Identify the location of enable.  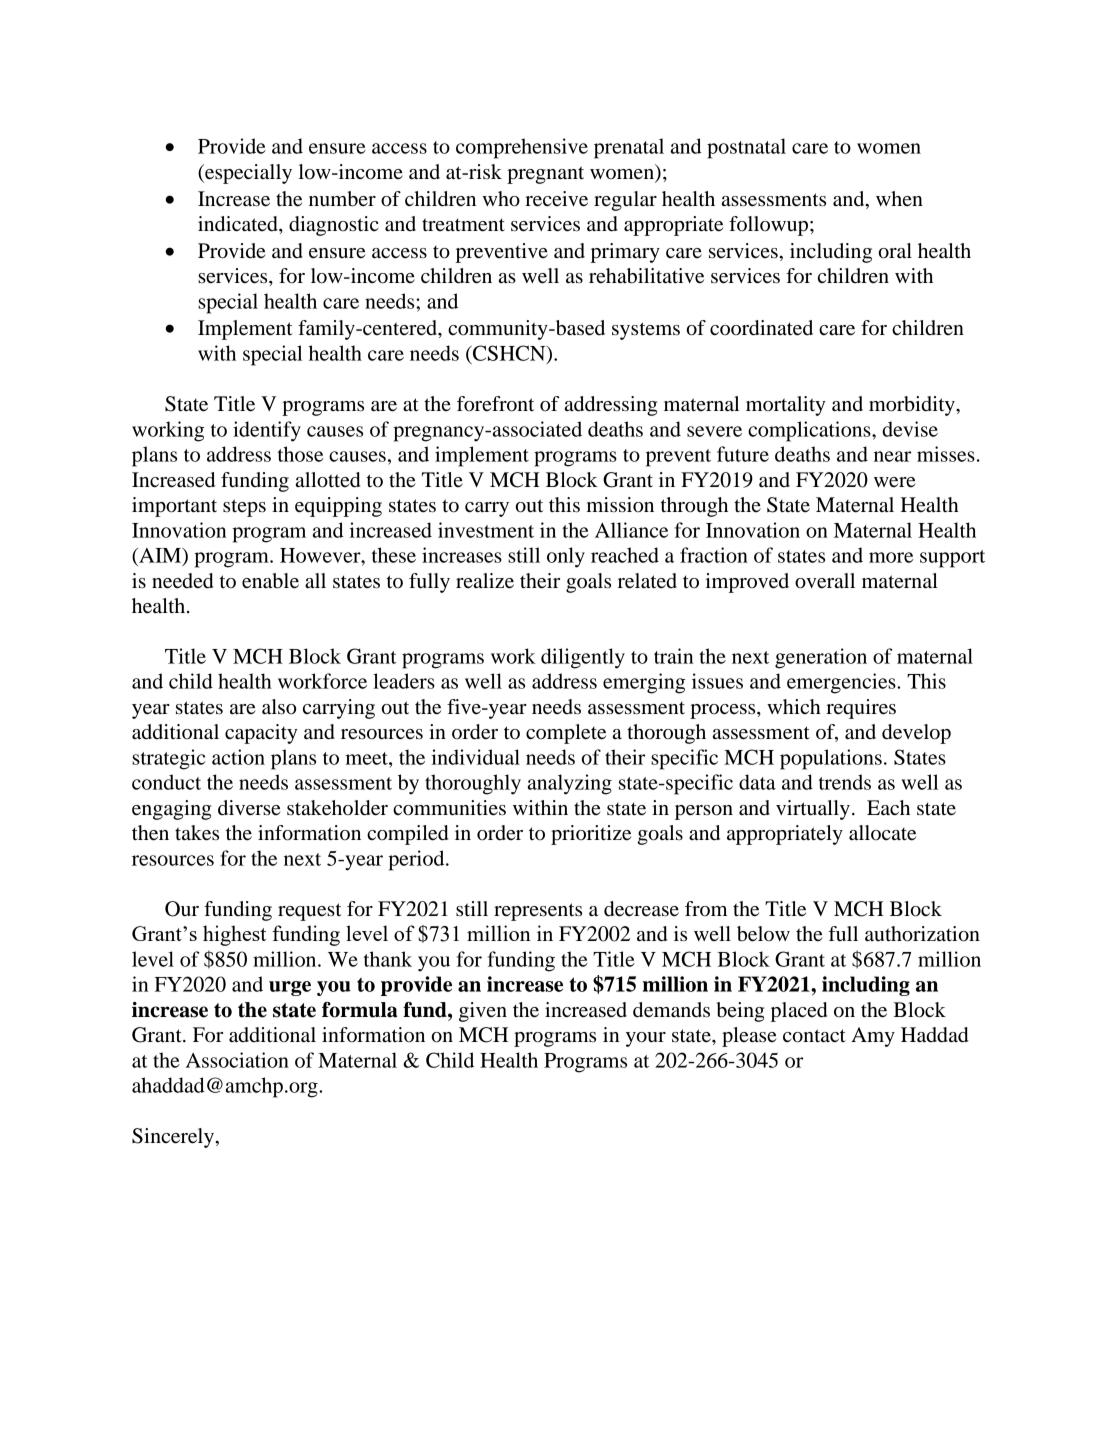
(270, 581).
